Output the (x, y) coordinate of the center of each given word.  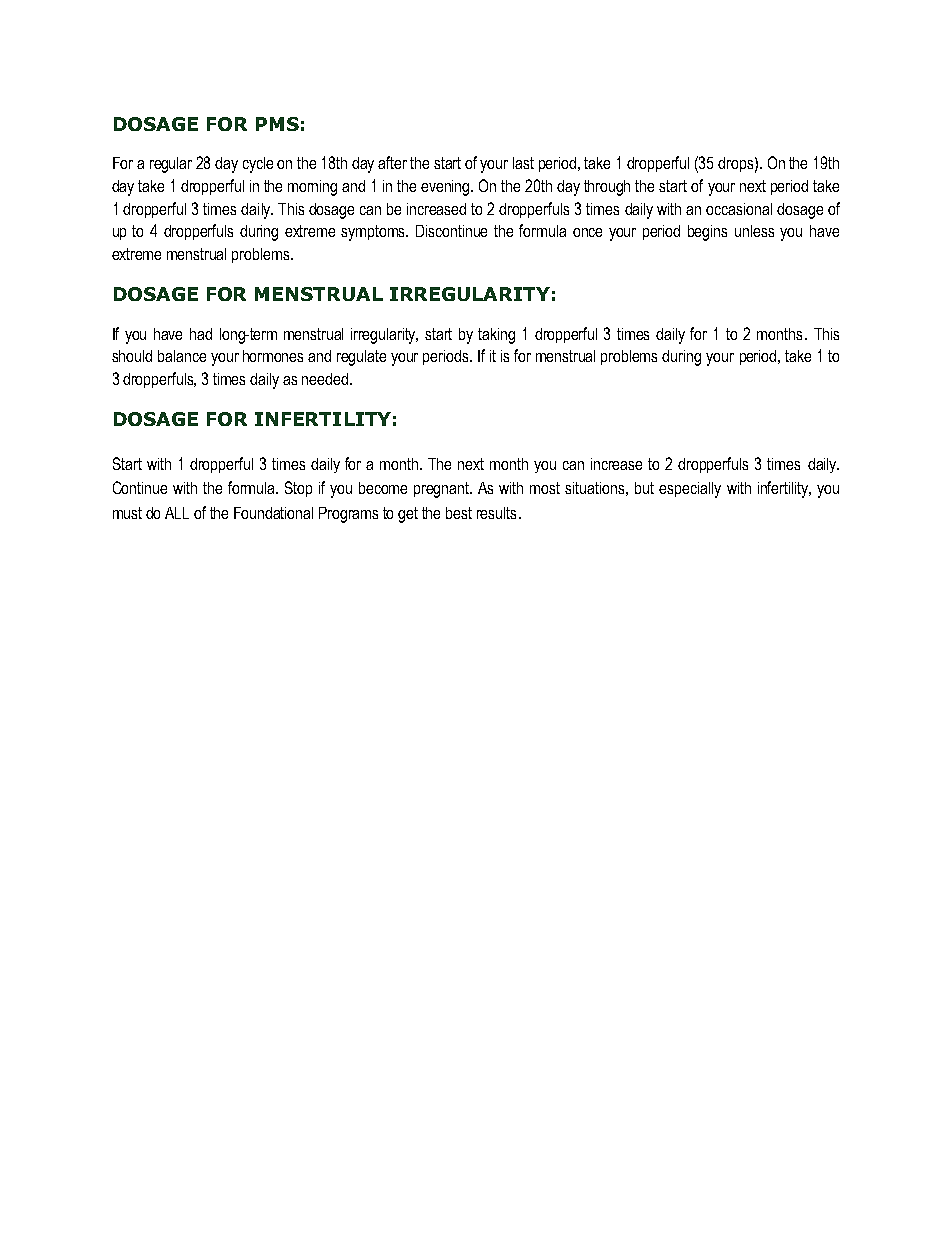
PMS (277, 124)
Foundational (273, 513)
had (201, 334)
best (459, 513)
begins (707, 233)
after (392, 162)
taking (496, 336)
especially (690, 490)
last (523, 163)
